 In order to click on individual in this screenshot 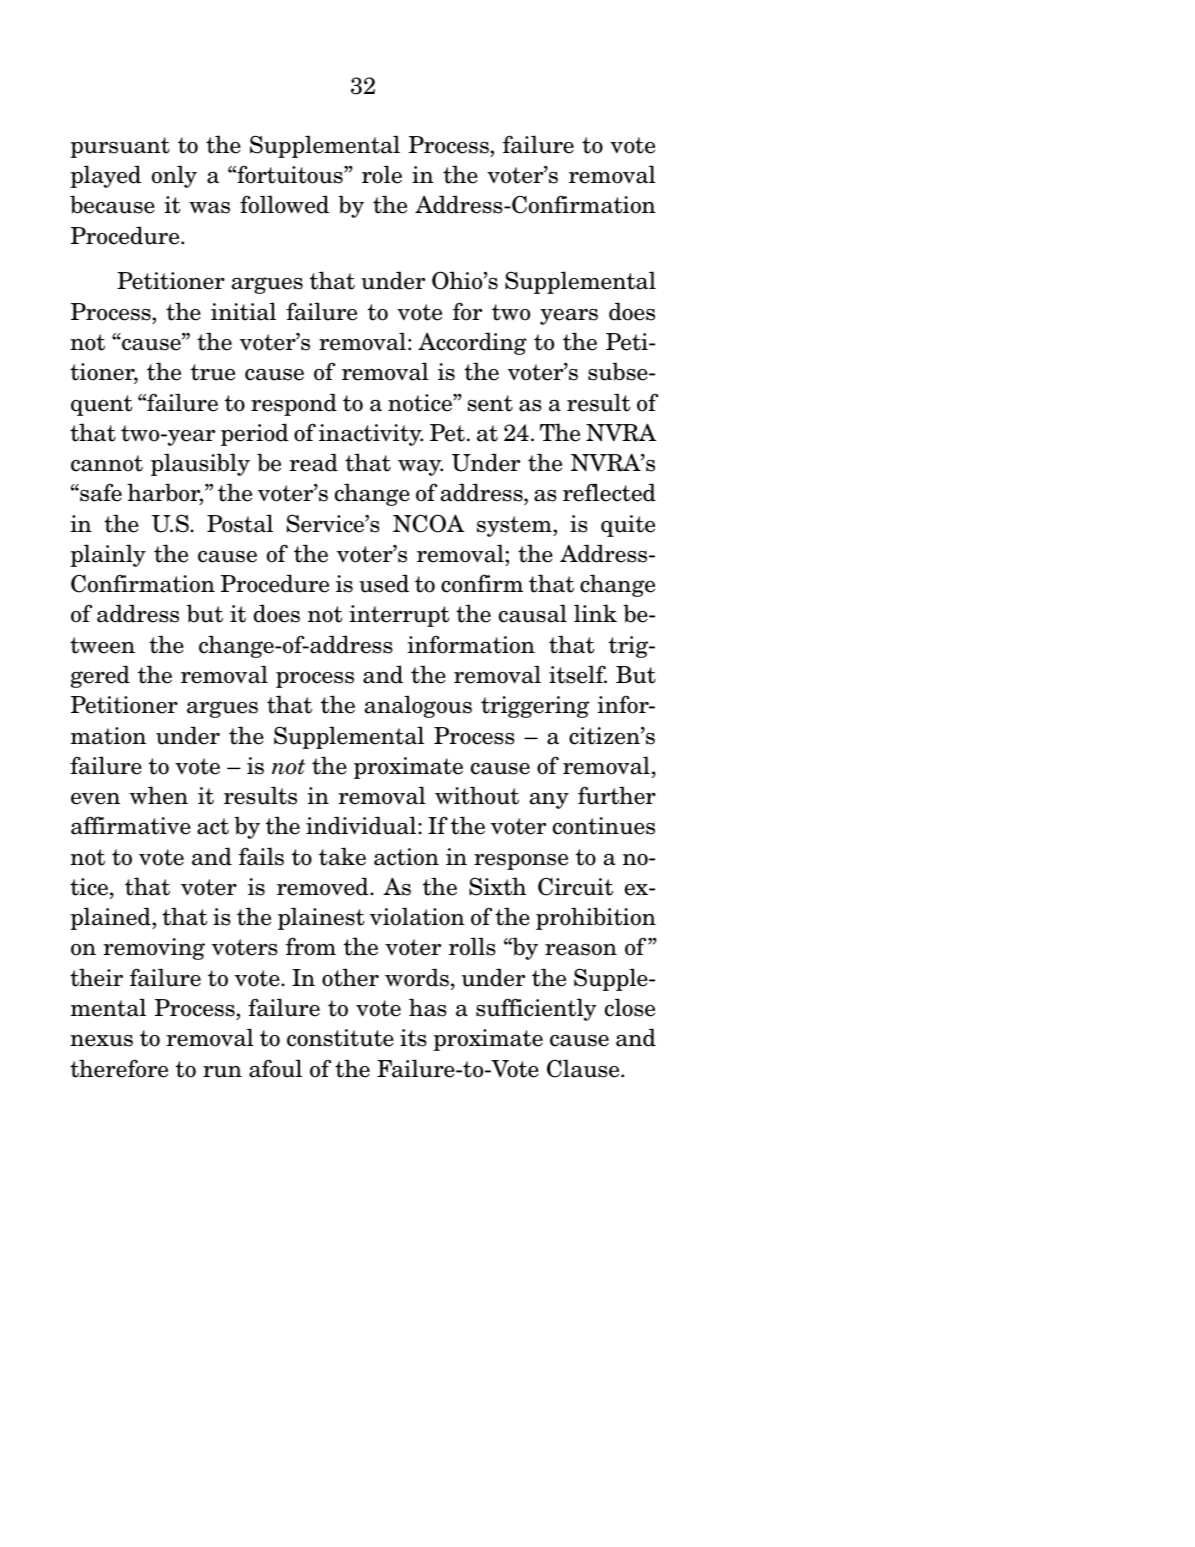, I will do `click(362, 825)`.
